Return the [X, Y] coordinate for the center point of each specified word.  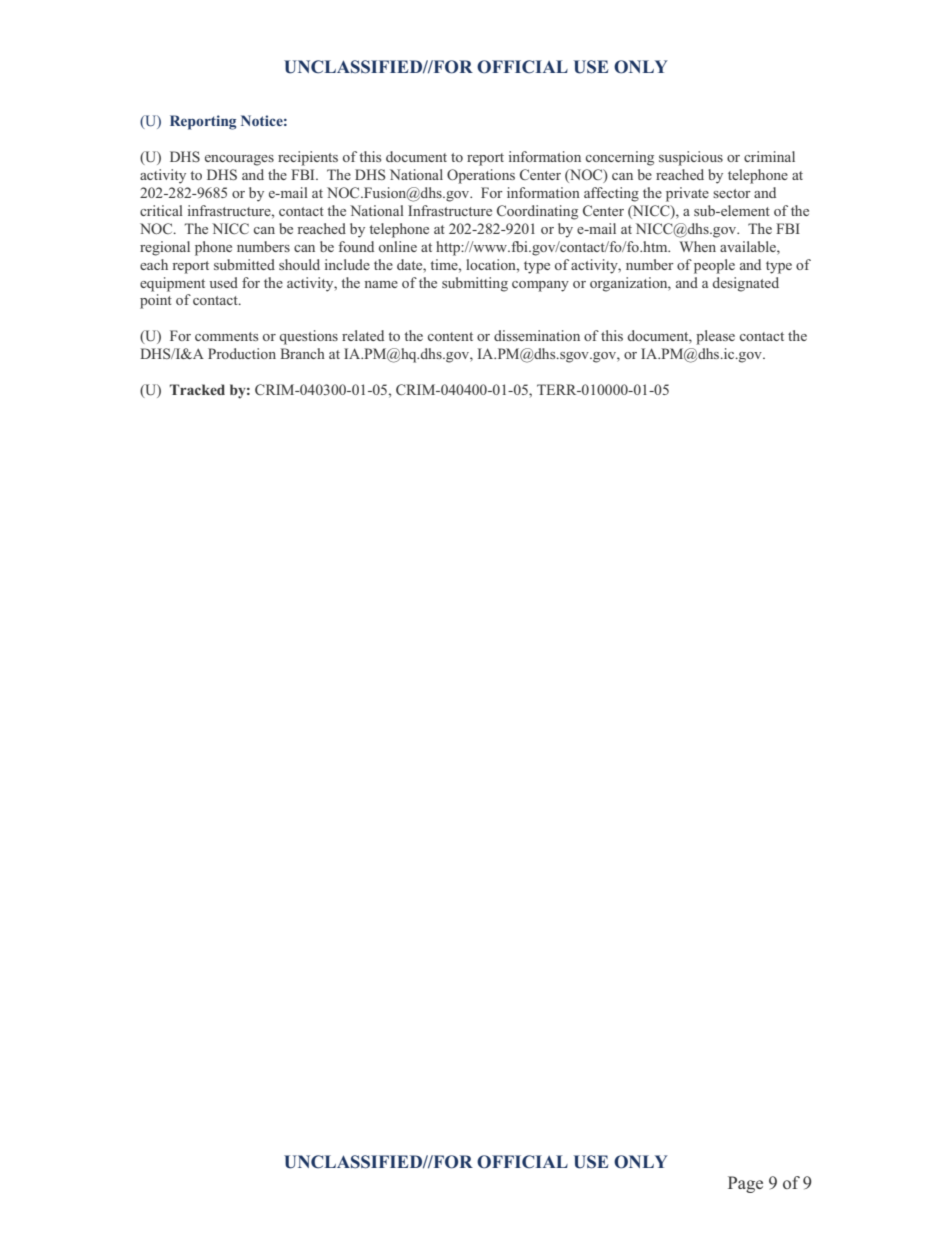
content [450, 336]
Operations [481, 176]
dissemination [537, 335]
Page [745, 1184]
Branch [302, 353]
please [715, 337]
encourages [239, 160]
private [687, 194]
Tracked [197, 389]
